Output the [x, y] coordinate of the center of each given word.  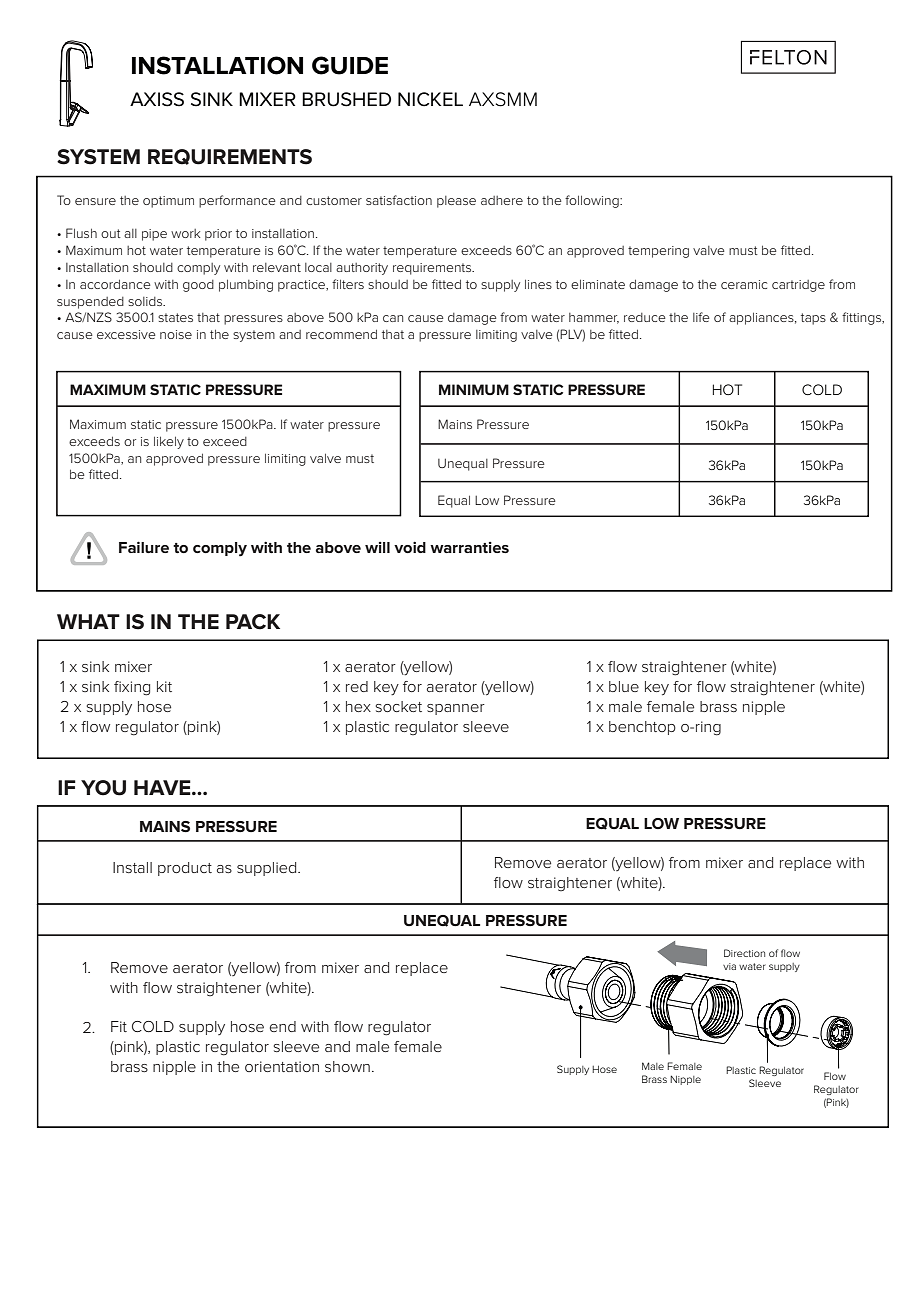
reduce [645, 317]
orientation [282, 1066]
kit [164, 686]
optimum [168, 202]
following [593, 201]
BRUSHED [346, 99]
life [701, 317]
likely [169, 442]
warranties [469, 547]
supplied [268, 869]
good [198, 286]
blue [624, 686]
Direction [744, 953]
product [185, 869]
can [393, 318]
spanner [456, 709]
